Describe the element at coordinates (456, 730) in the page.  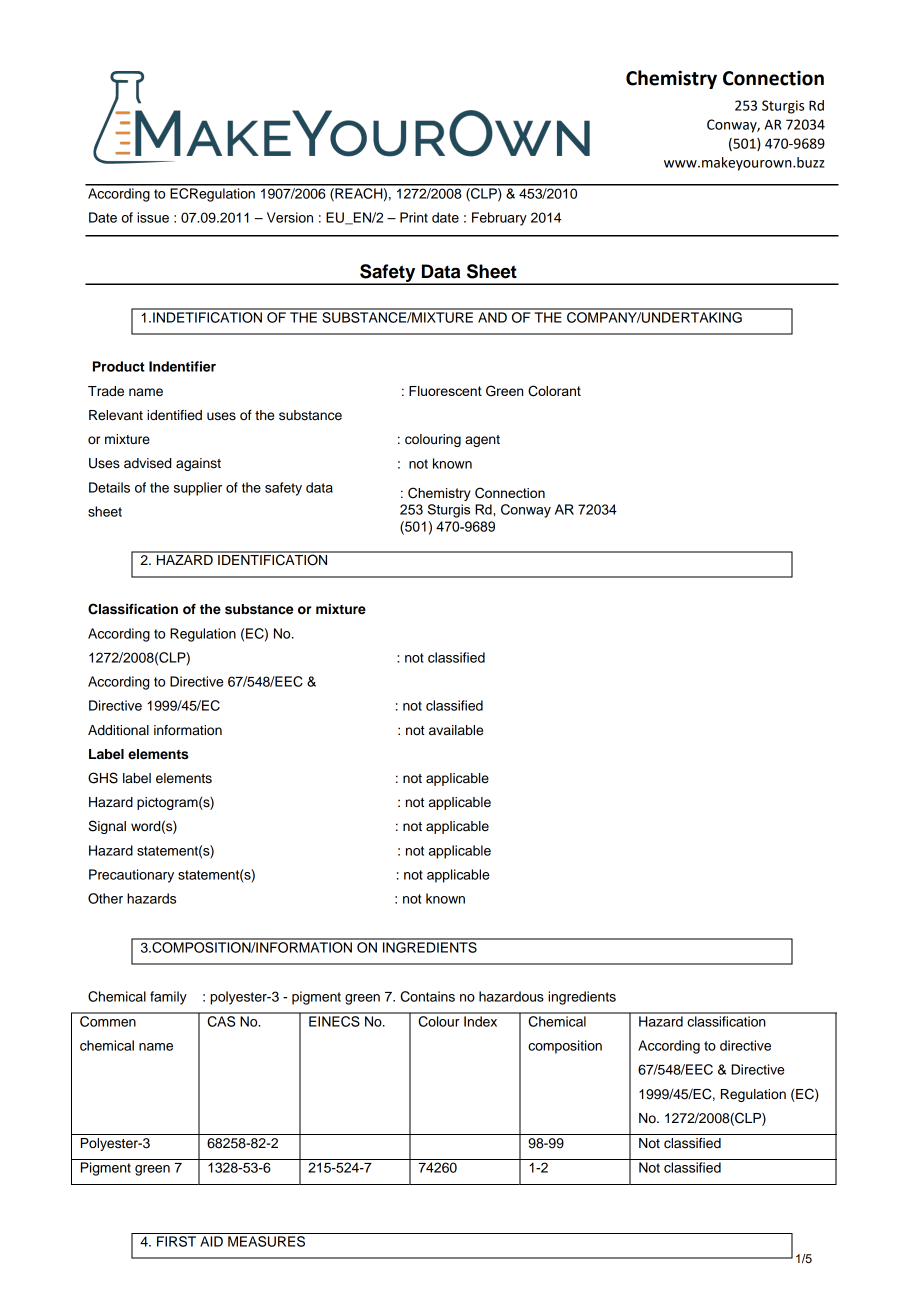
I see `available` at that location.
